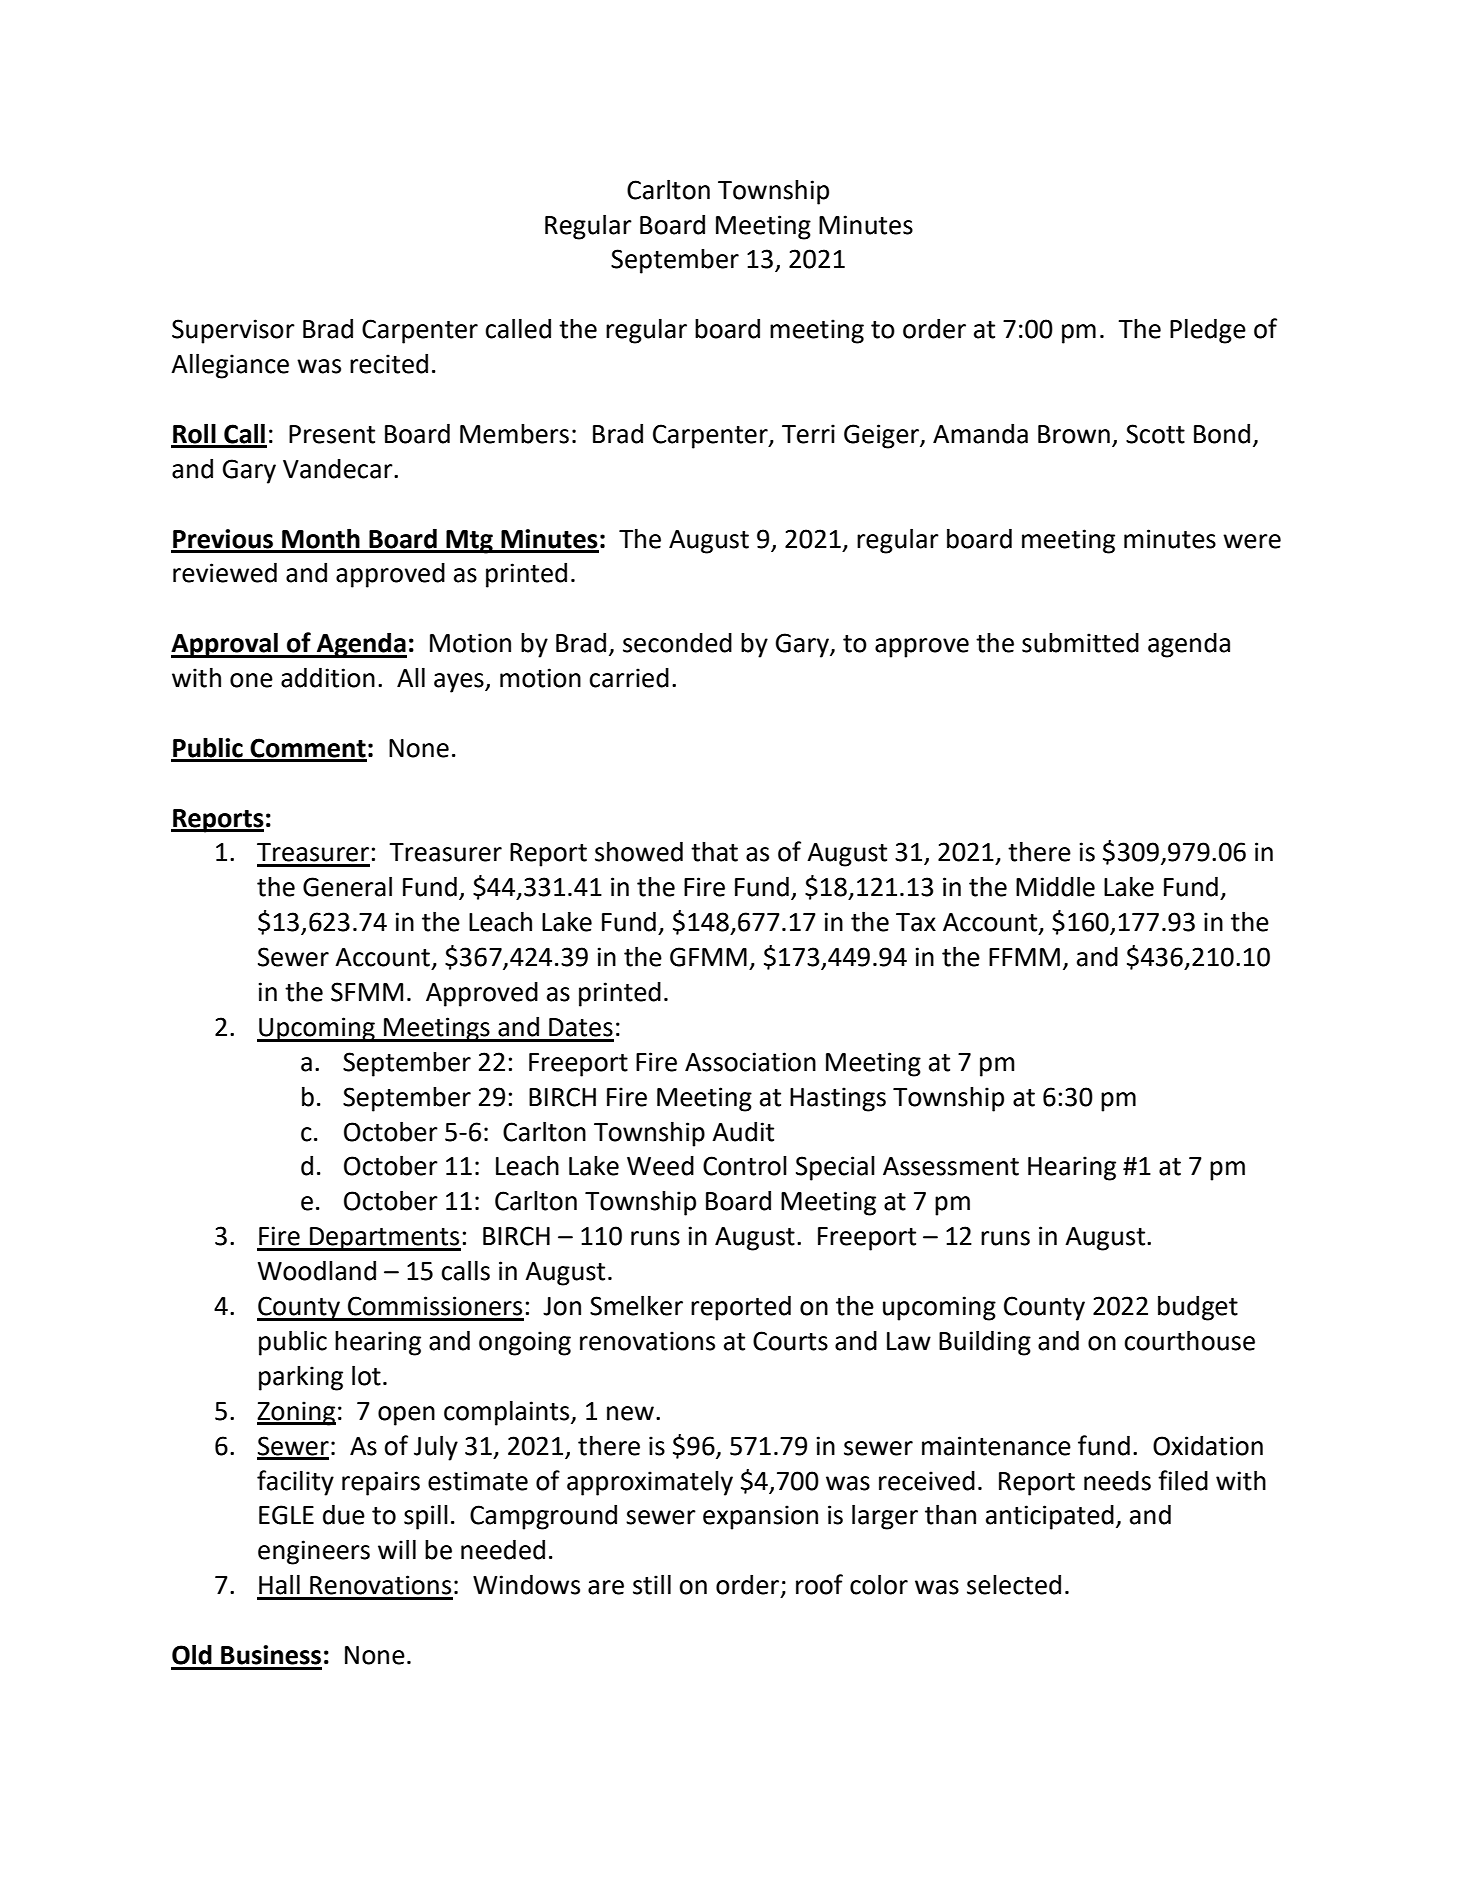  What do you see at coordinates (1208, 331) in the document?
I see `Pledge` at bounding box center [1208, 331].
